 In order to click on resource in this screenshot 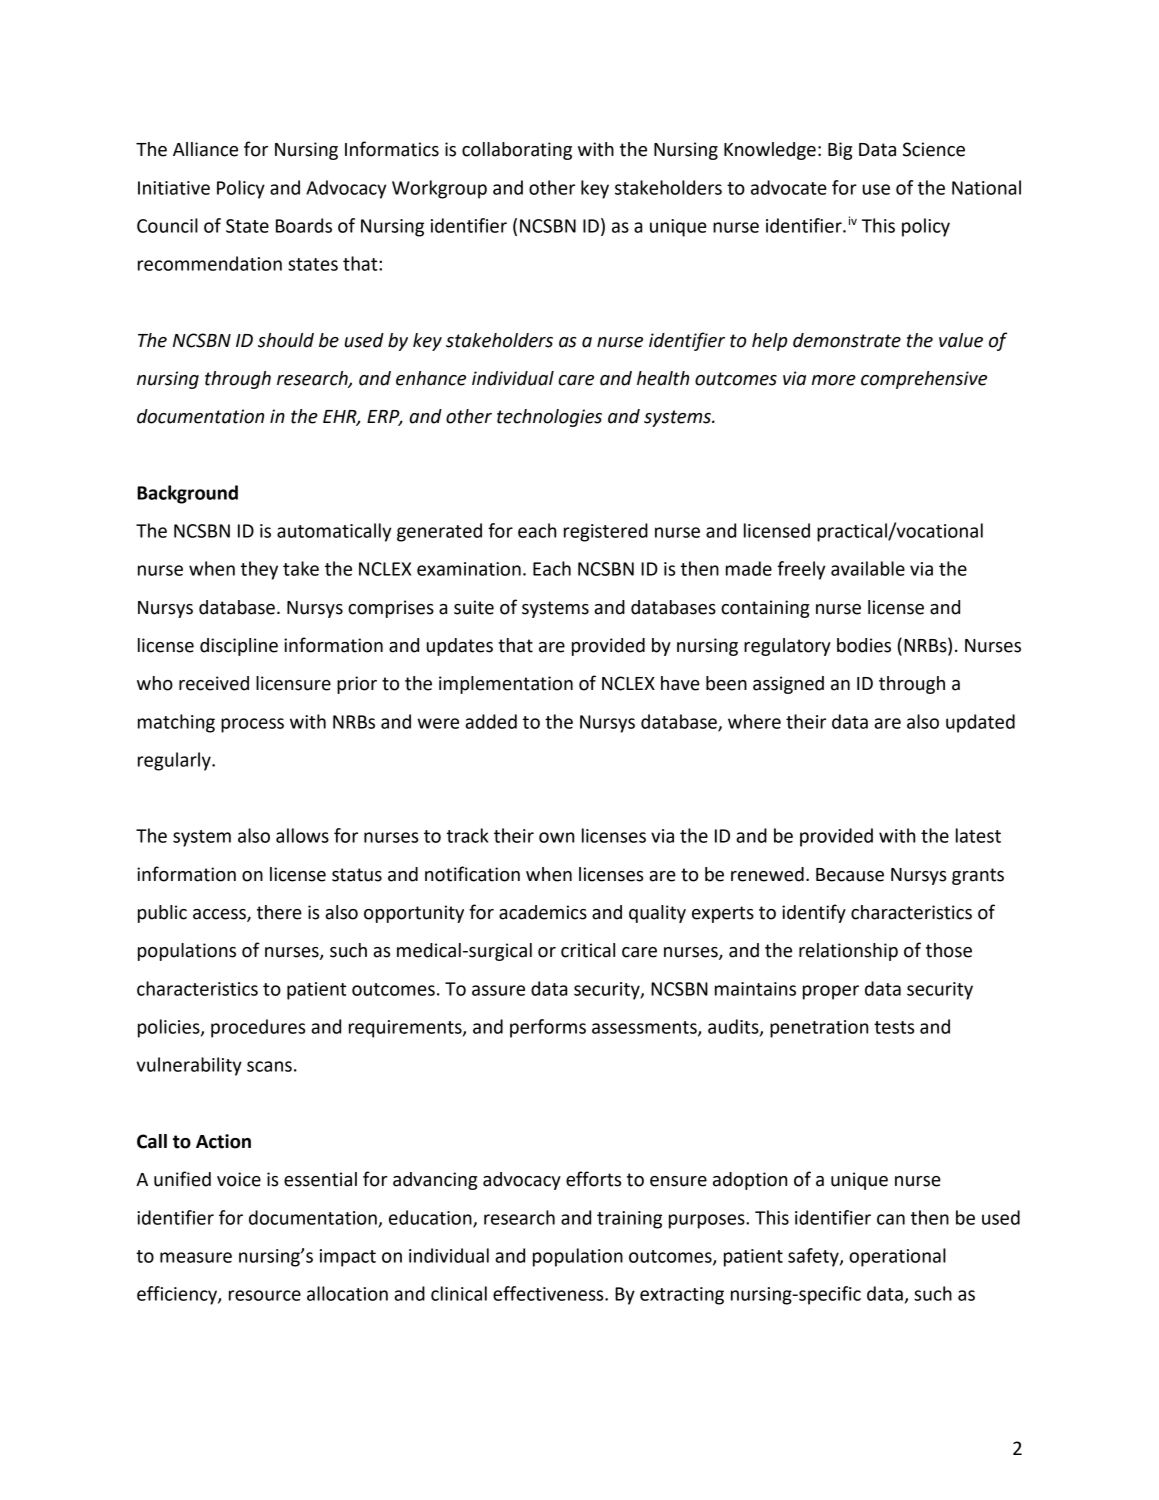, I will do `click(265, 1295)`.
